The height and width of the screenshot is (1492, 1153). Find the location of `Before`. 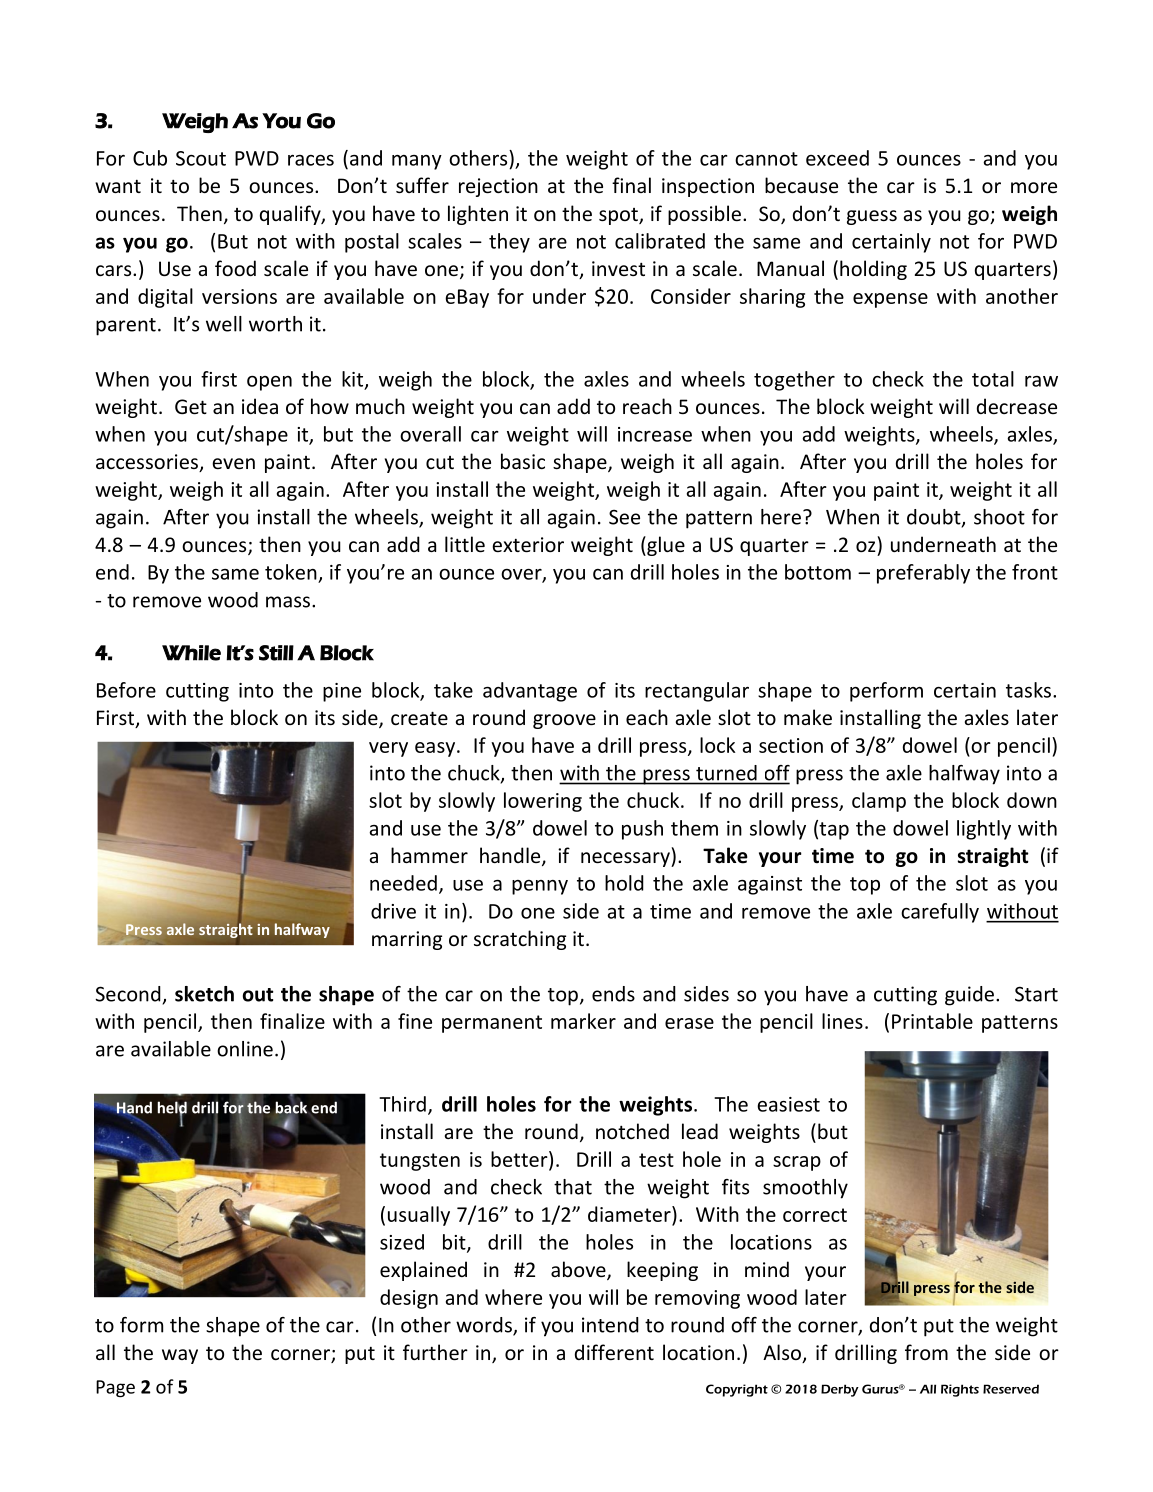

Before is located at coordinates (126, 690).
